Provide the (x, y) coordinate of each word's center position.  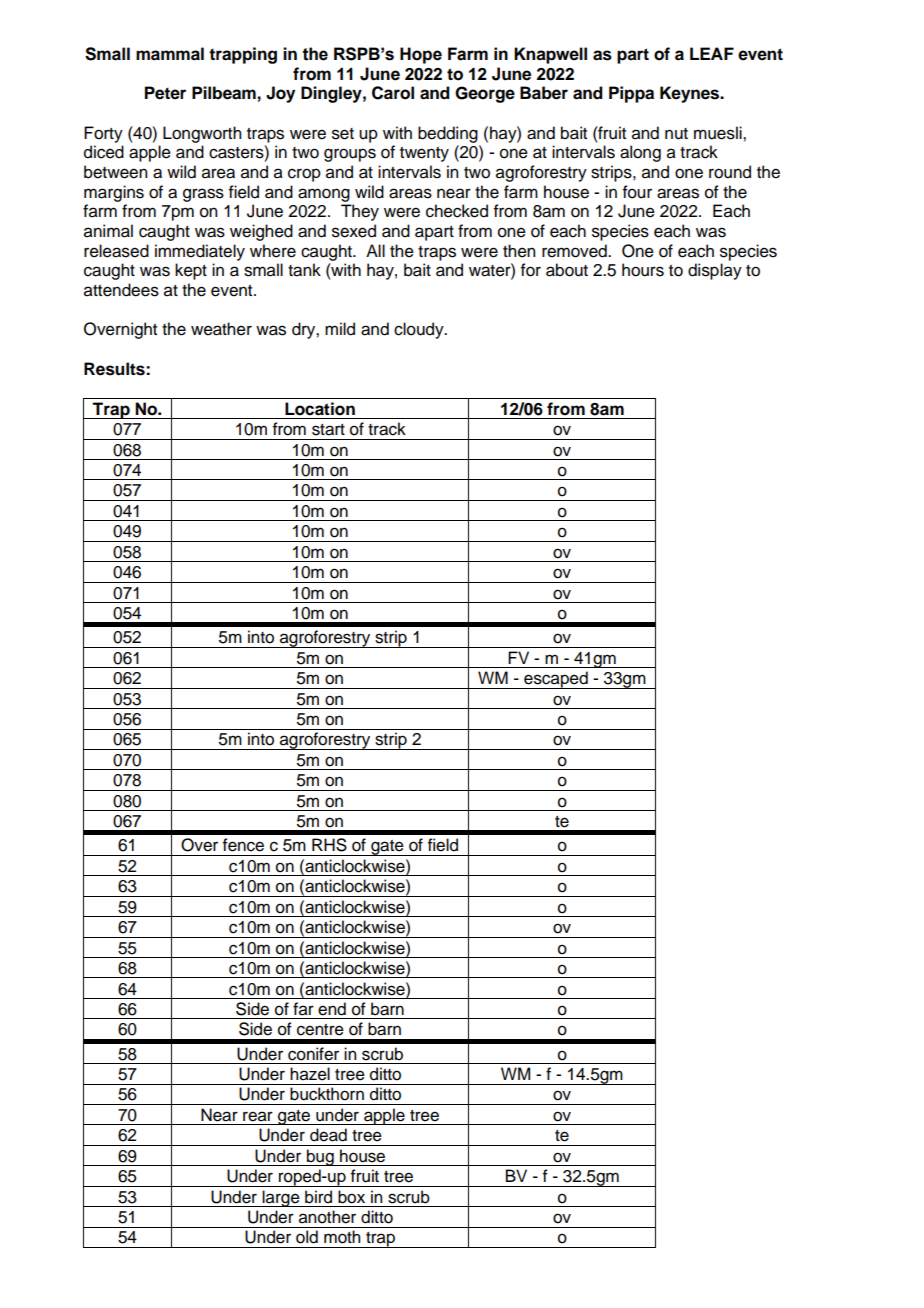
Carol (393, 93)
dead (328, 1135)
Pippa (631, 94)
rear (258, 1116)
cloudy (420, 330)
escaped (556, 680)
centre (320, 1030)
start (328, 430)
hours (643, 270)
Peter (165, 93)
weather (221, 329)
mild (340, 329)
